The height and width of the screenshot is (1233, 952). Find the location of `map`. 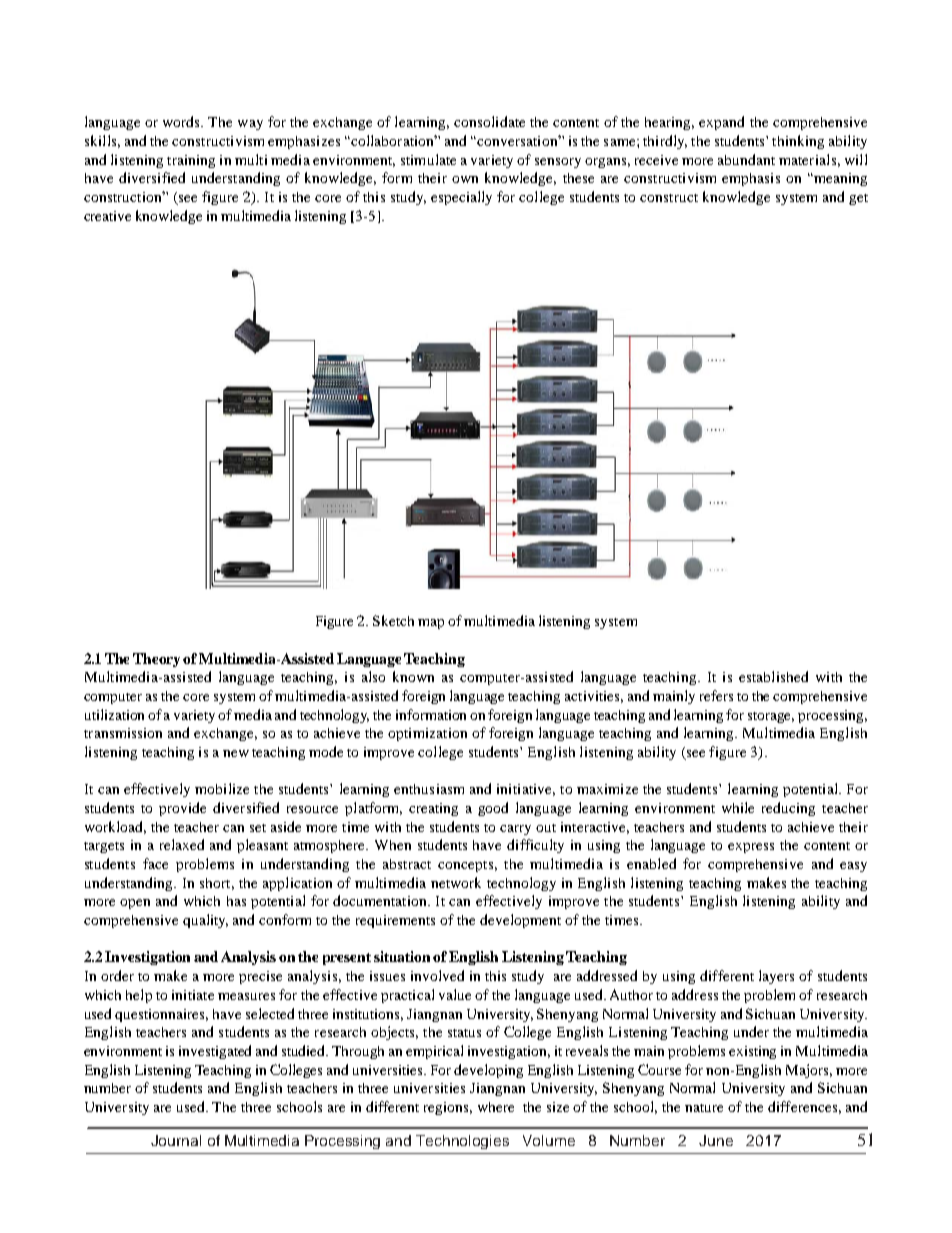

map is located at coordinates (431, 624).
